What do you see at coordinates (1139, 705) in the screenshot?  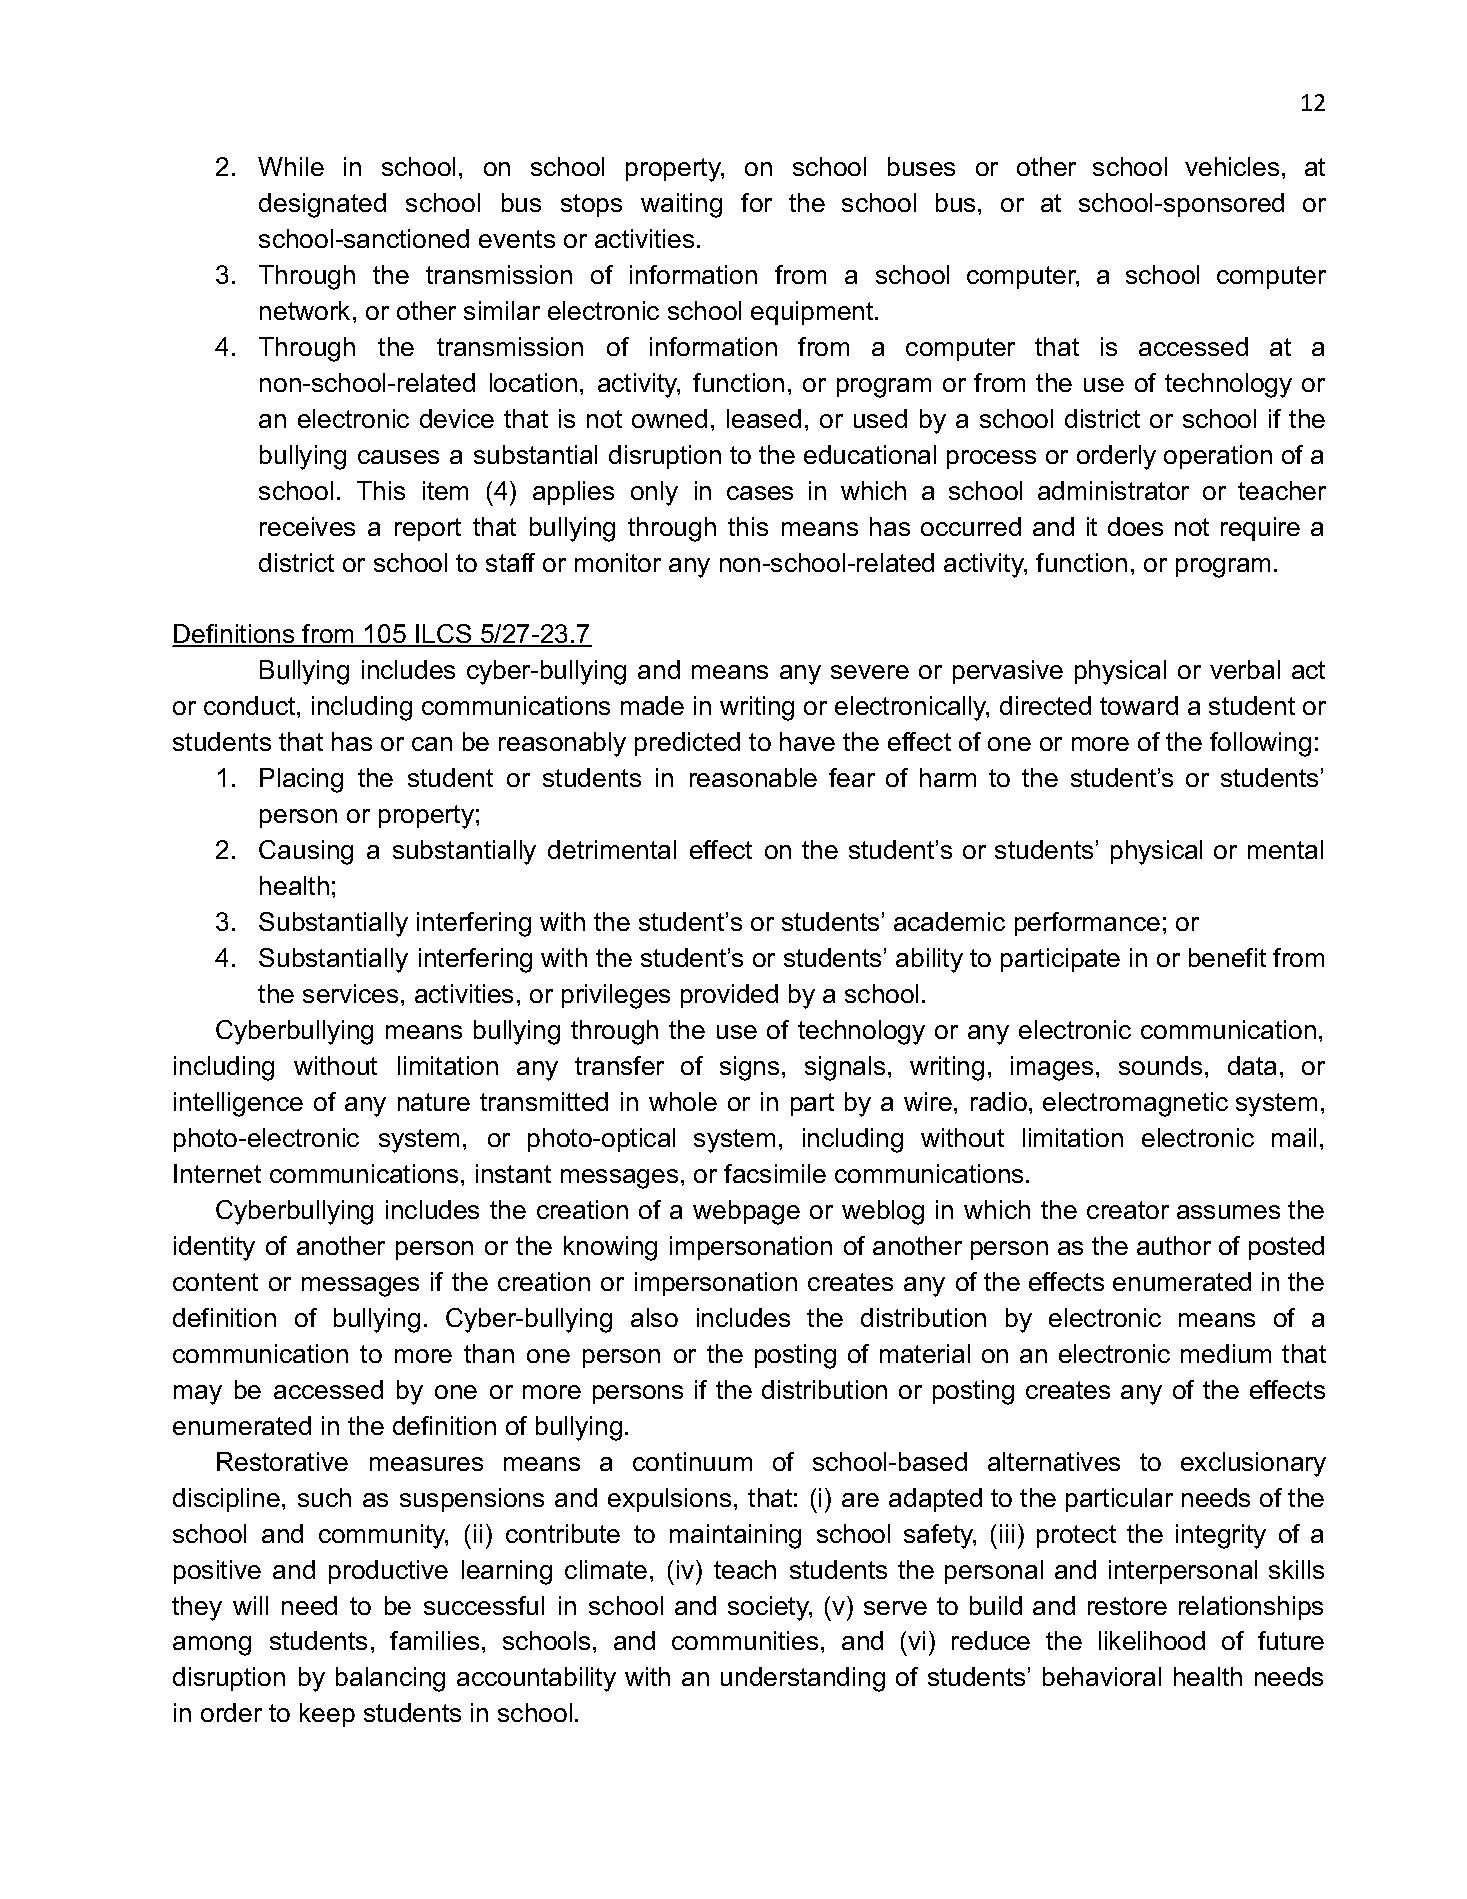 I see `toward` at bounding box center [1139, 705].
